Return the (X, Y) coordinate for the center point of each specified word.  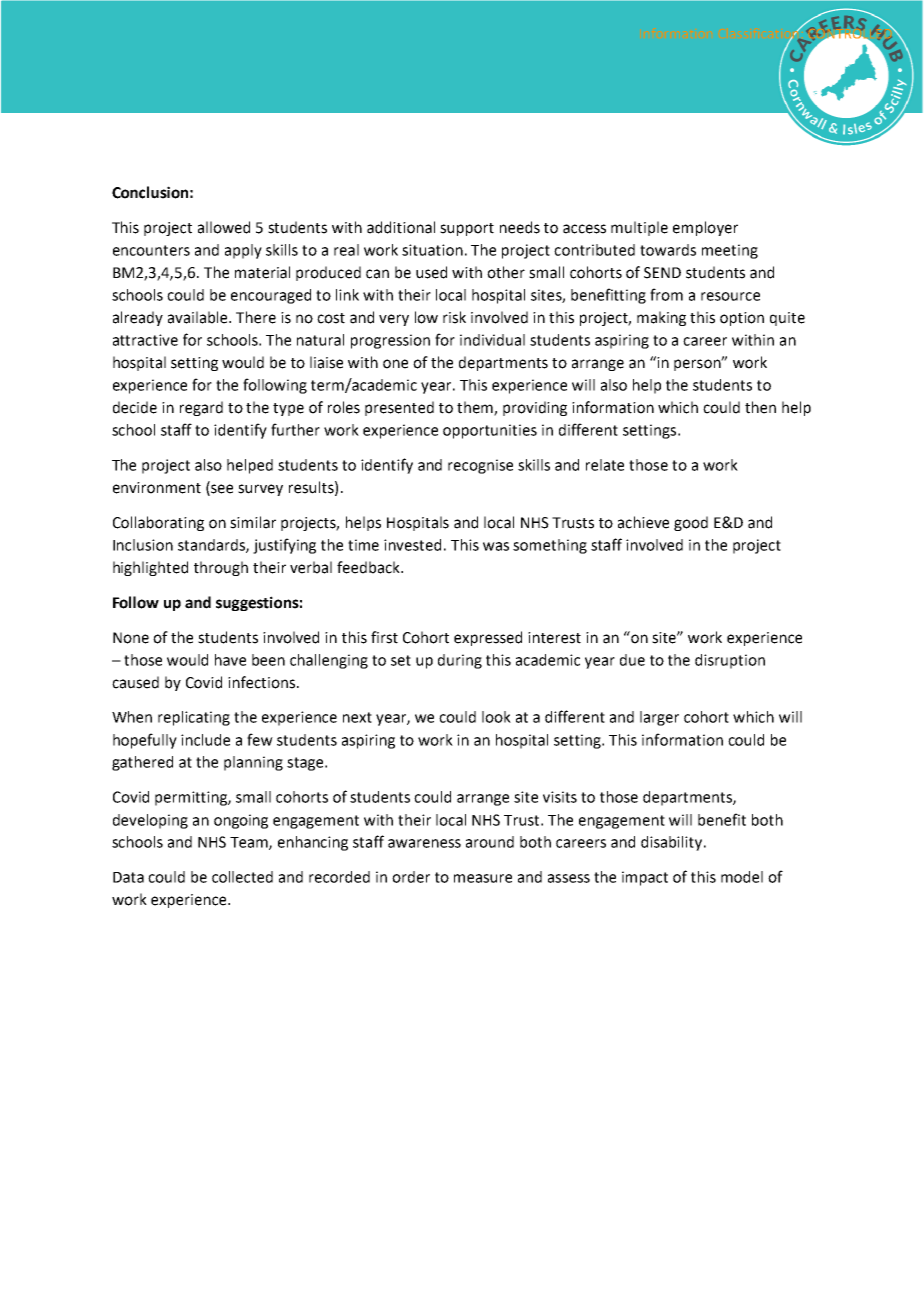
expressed (488, 638)
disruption (730, 661)
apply (243, 251)
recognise (480, 466)
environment (157, 488)
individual (492, 340)
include (205, 740)
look (496, 717)
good (691, 523)
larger (659, 718)
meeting (730, 251)
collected (242, 877)
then (760, 407)
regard (201, 408)
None (131, 638)
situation (432, 250)
